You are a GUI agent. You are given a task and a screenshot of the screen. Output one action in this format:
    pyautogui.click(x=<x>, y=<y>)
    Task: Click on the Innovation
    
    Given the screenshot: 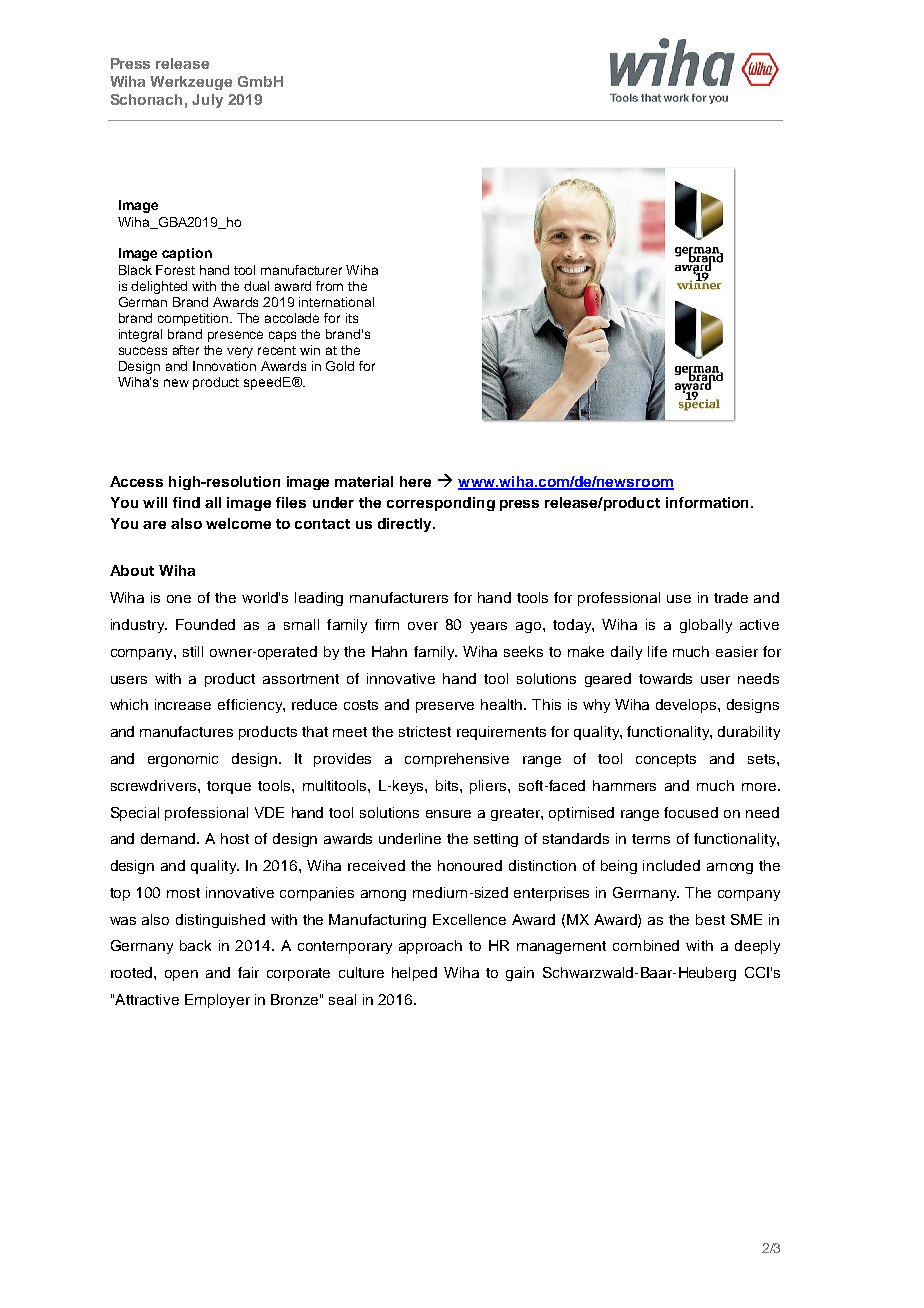 What is the action you would take?
    pyautogui.click(x=224, y=366)
